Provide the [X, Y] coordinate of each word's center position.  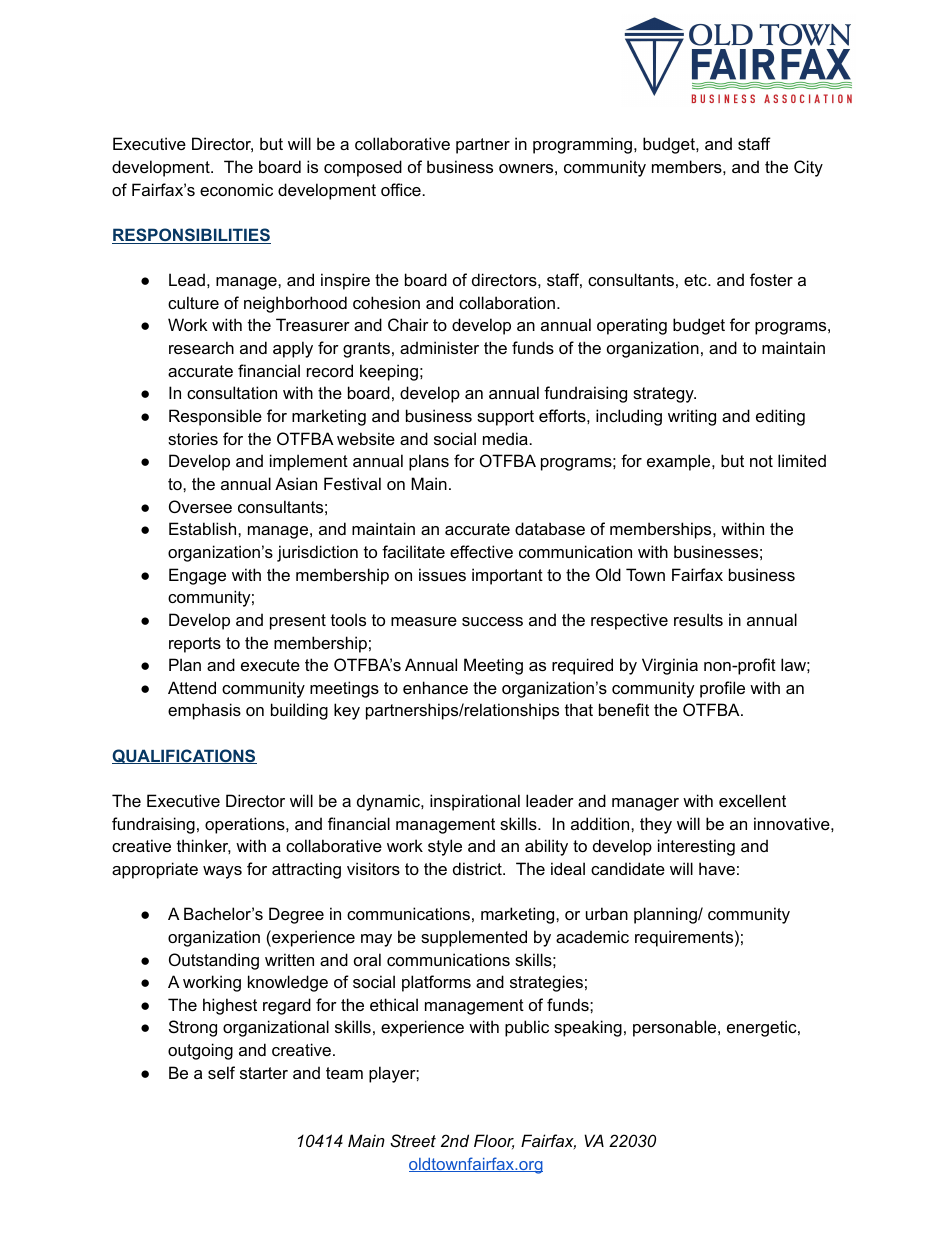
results [698, 619]
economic [236, 189]
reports [195, 645]
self [221, 1072]
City [808, 168]
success [492, 621]
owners [526, 168]
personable [674, 1028]
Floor [494, 1141]
